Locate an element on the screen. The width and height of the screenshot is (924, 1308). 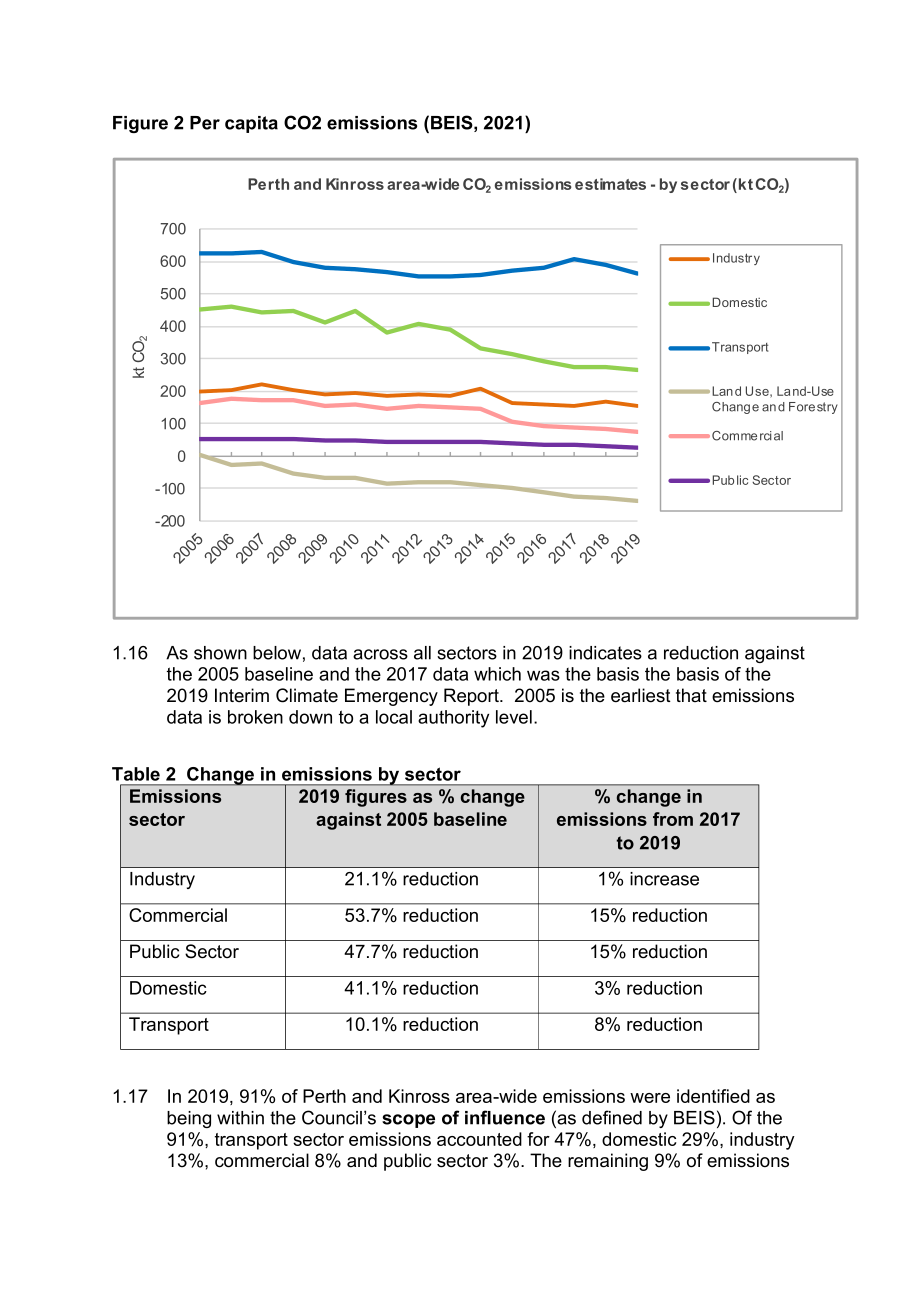
all is located at coordinates (422, 653).
